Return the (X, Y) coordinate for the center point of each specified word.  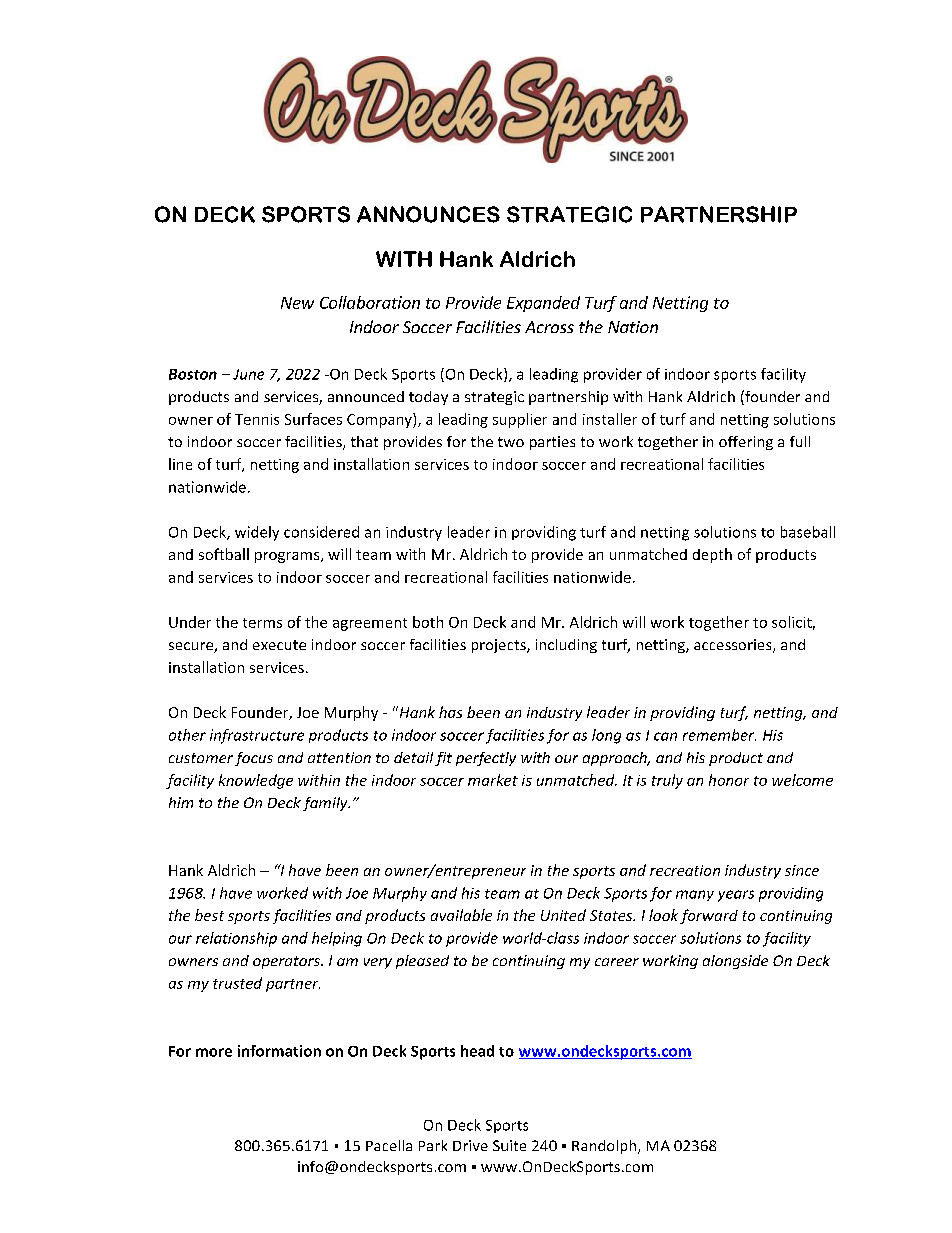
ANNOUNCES (428, 214)
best (209, 915)
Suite (509, 1145)
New (297, 303)
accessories (734, 646)
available (461, 915)
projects (500, 646)
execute (279, 645)
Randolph (605, 1147)
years (736, 896)
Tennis (257, 419)
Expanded (543, 304)
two (511, 442)
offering (746, 443)
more (214, 1052)
